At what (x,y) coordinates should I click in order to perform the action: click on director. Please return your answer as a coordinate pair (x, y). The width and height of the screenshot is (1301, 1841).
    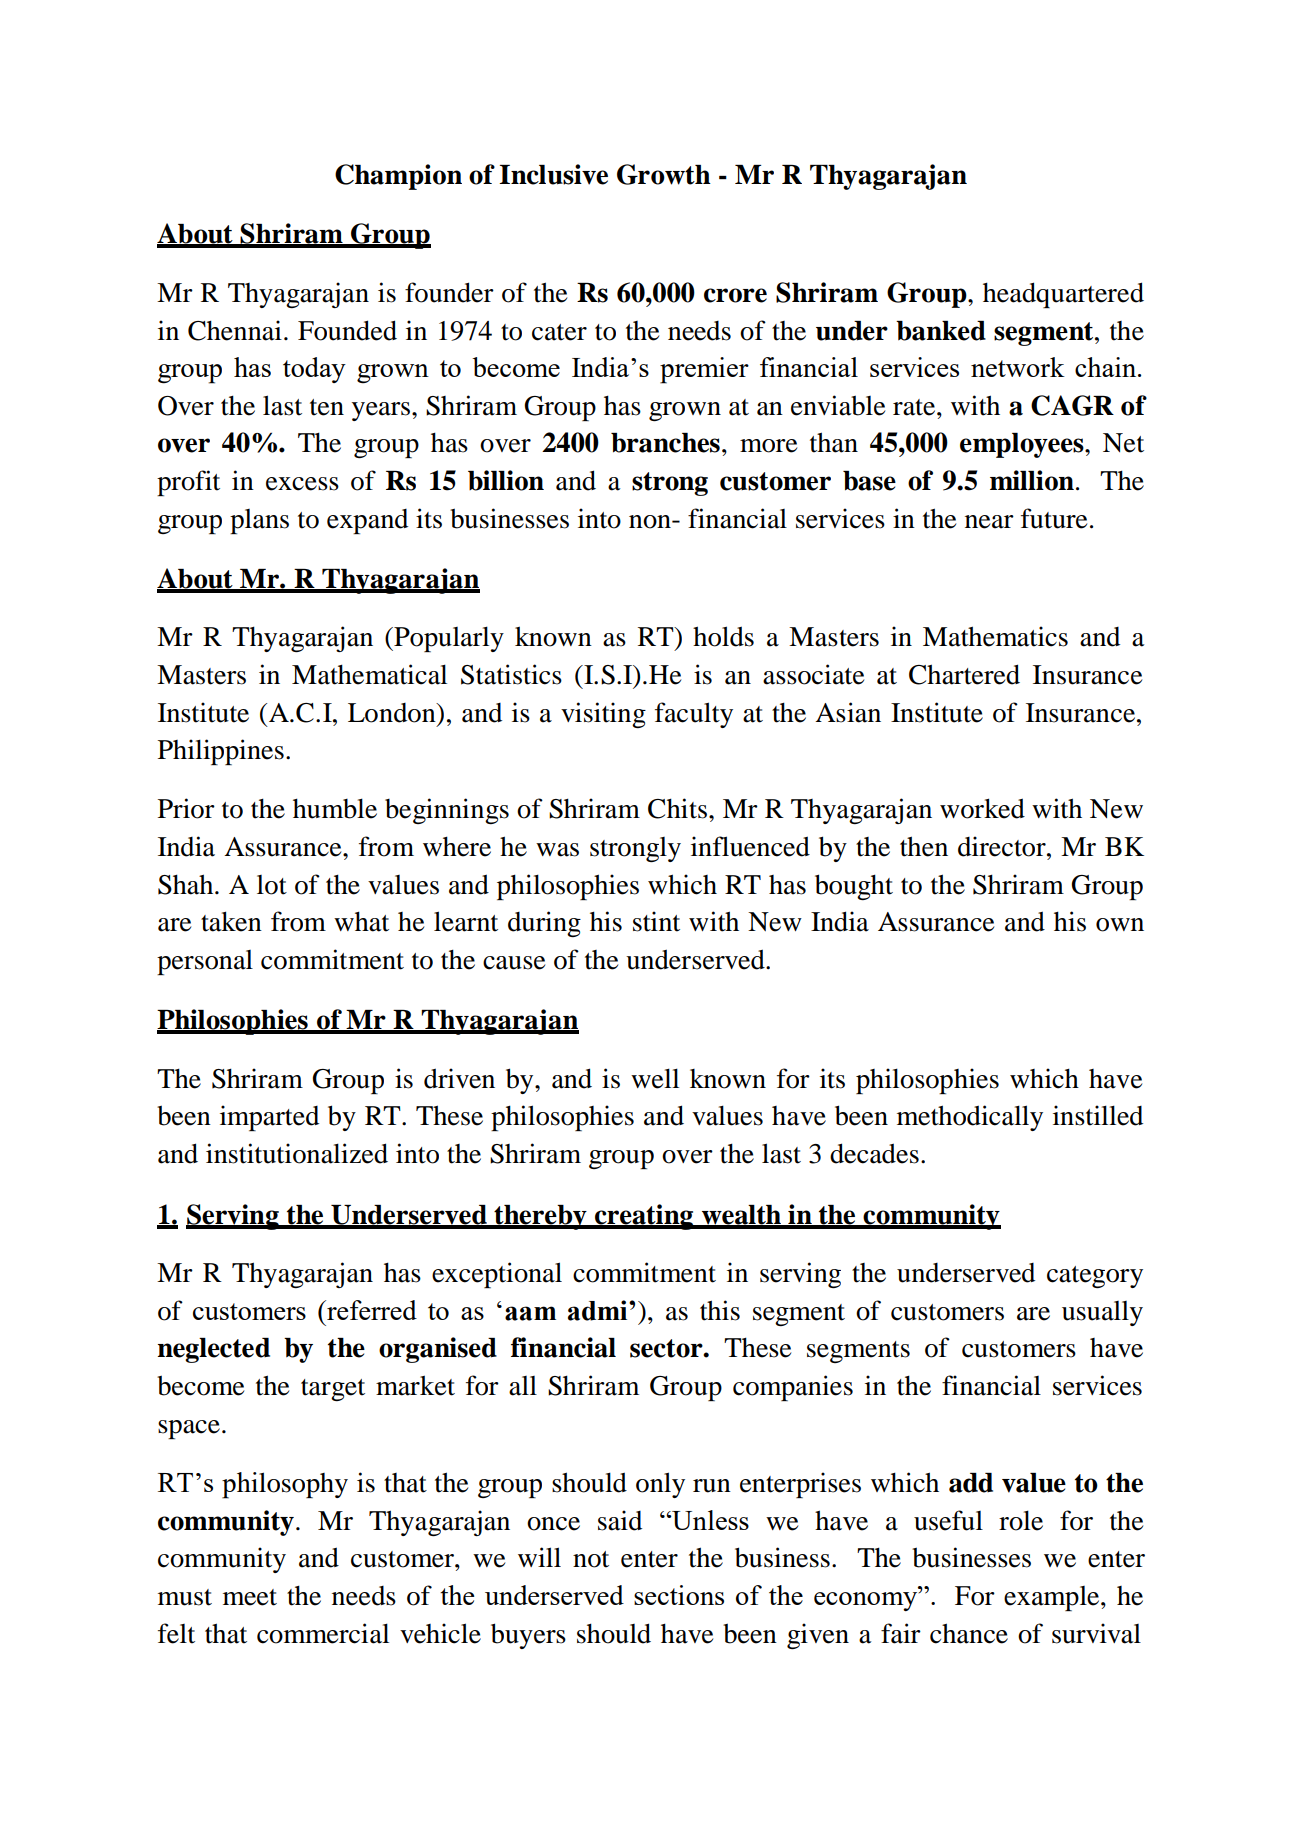
    Looking at the image, I should click on (1003, 846).
